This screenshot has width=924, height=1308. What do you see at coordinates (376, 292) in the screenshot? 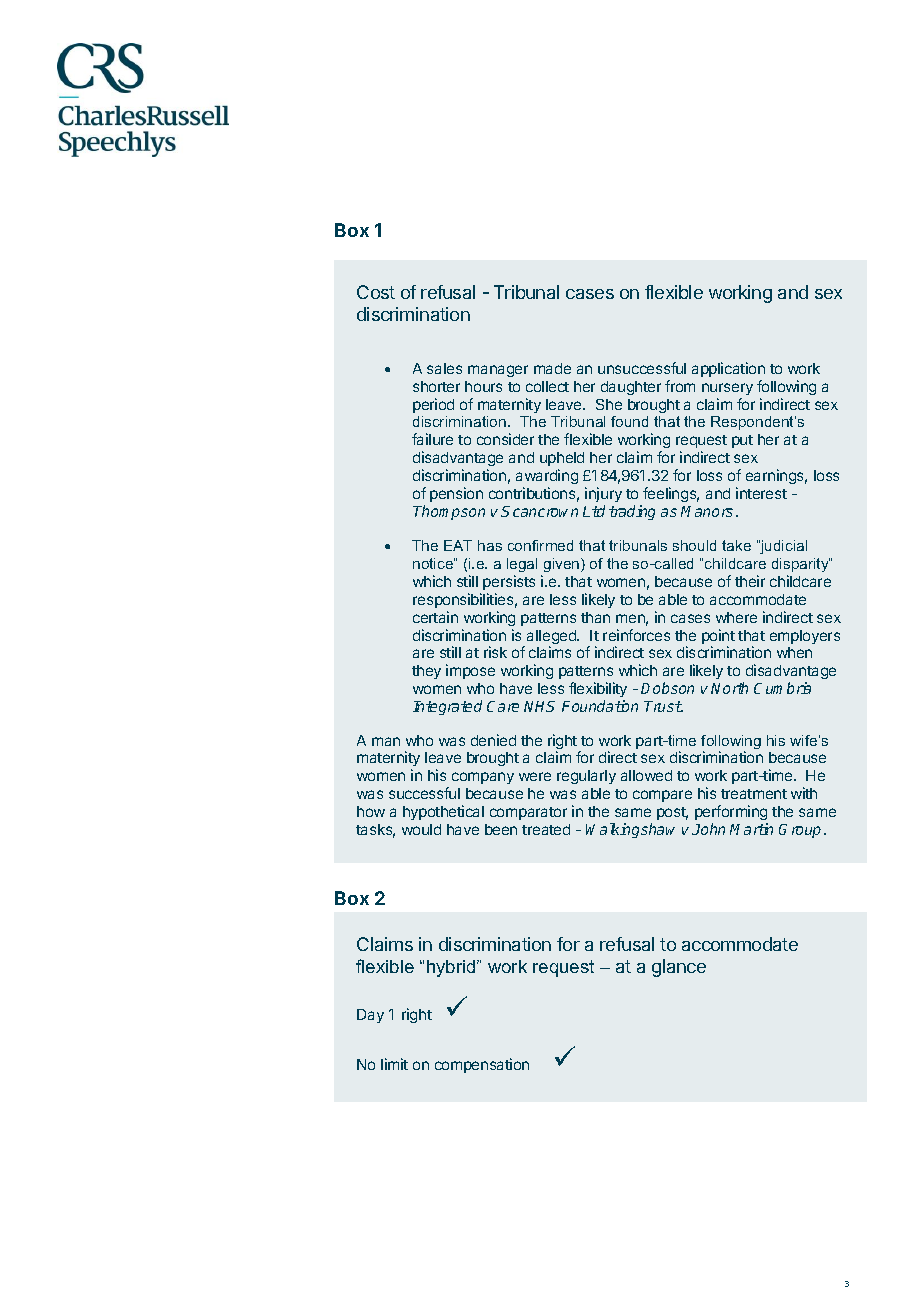
I see `Cost` at bounding box center [376, 292].
